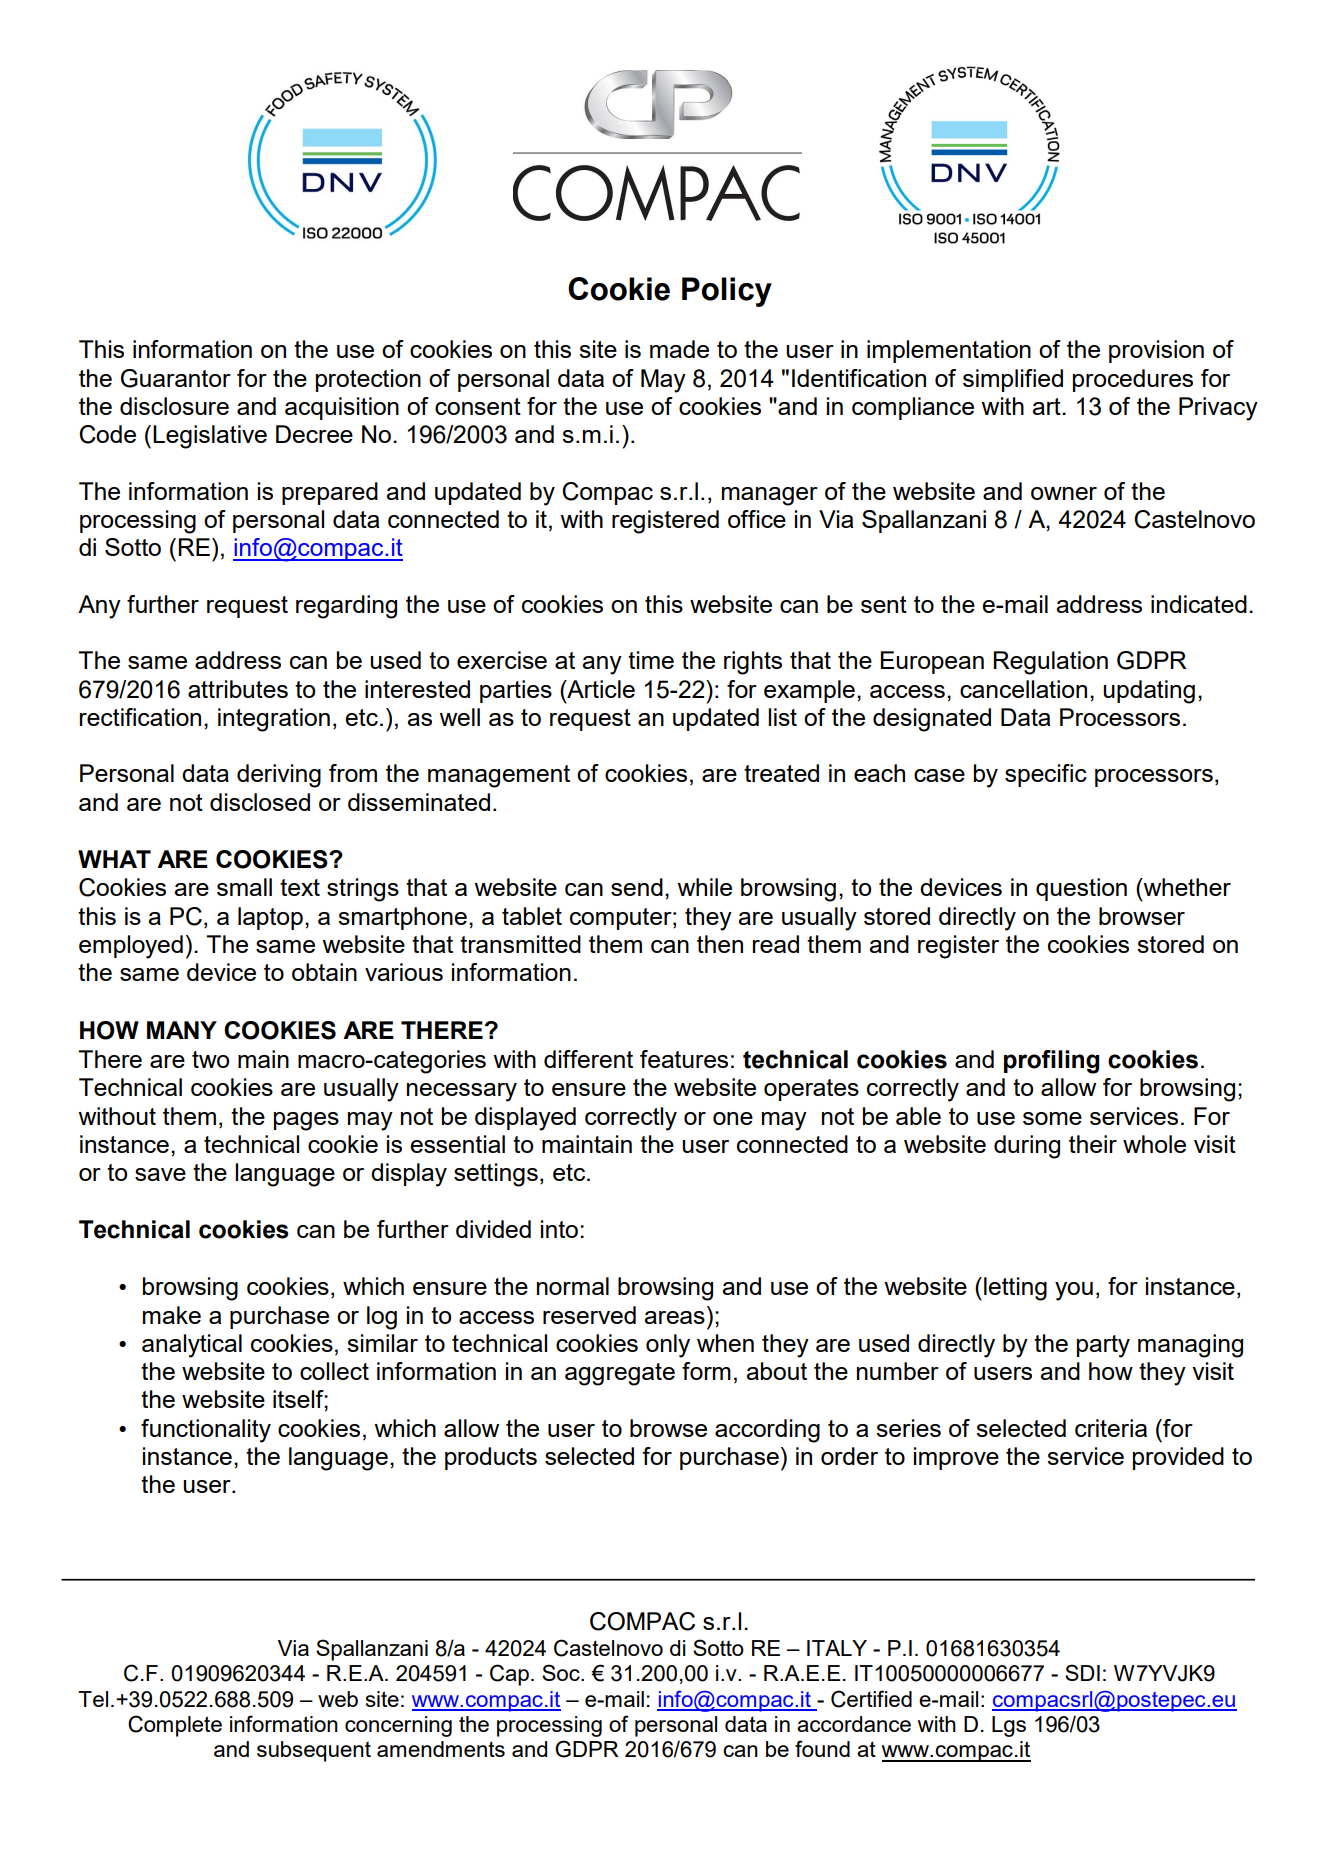 Image resolution: width=1323 pixels, height=1871 pixels. What do you see at coordinates (1156, 351) in the screenshot?
I see `provision` at bounding box center [1156, 351].
